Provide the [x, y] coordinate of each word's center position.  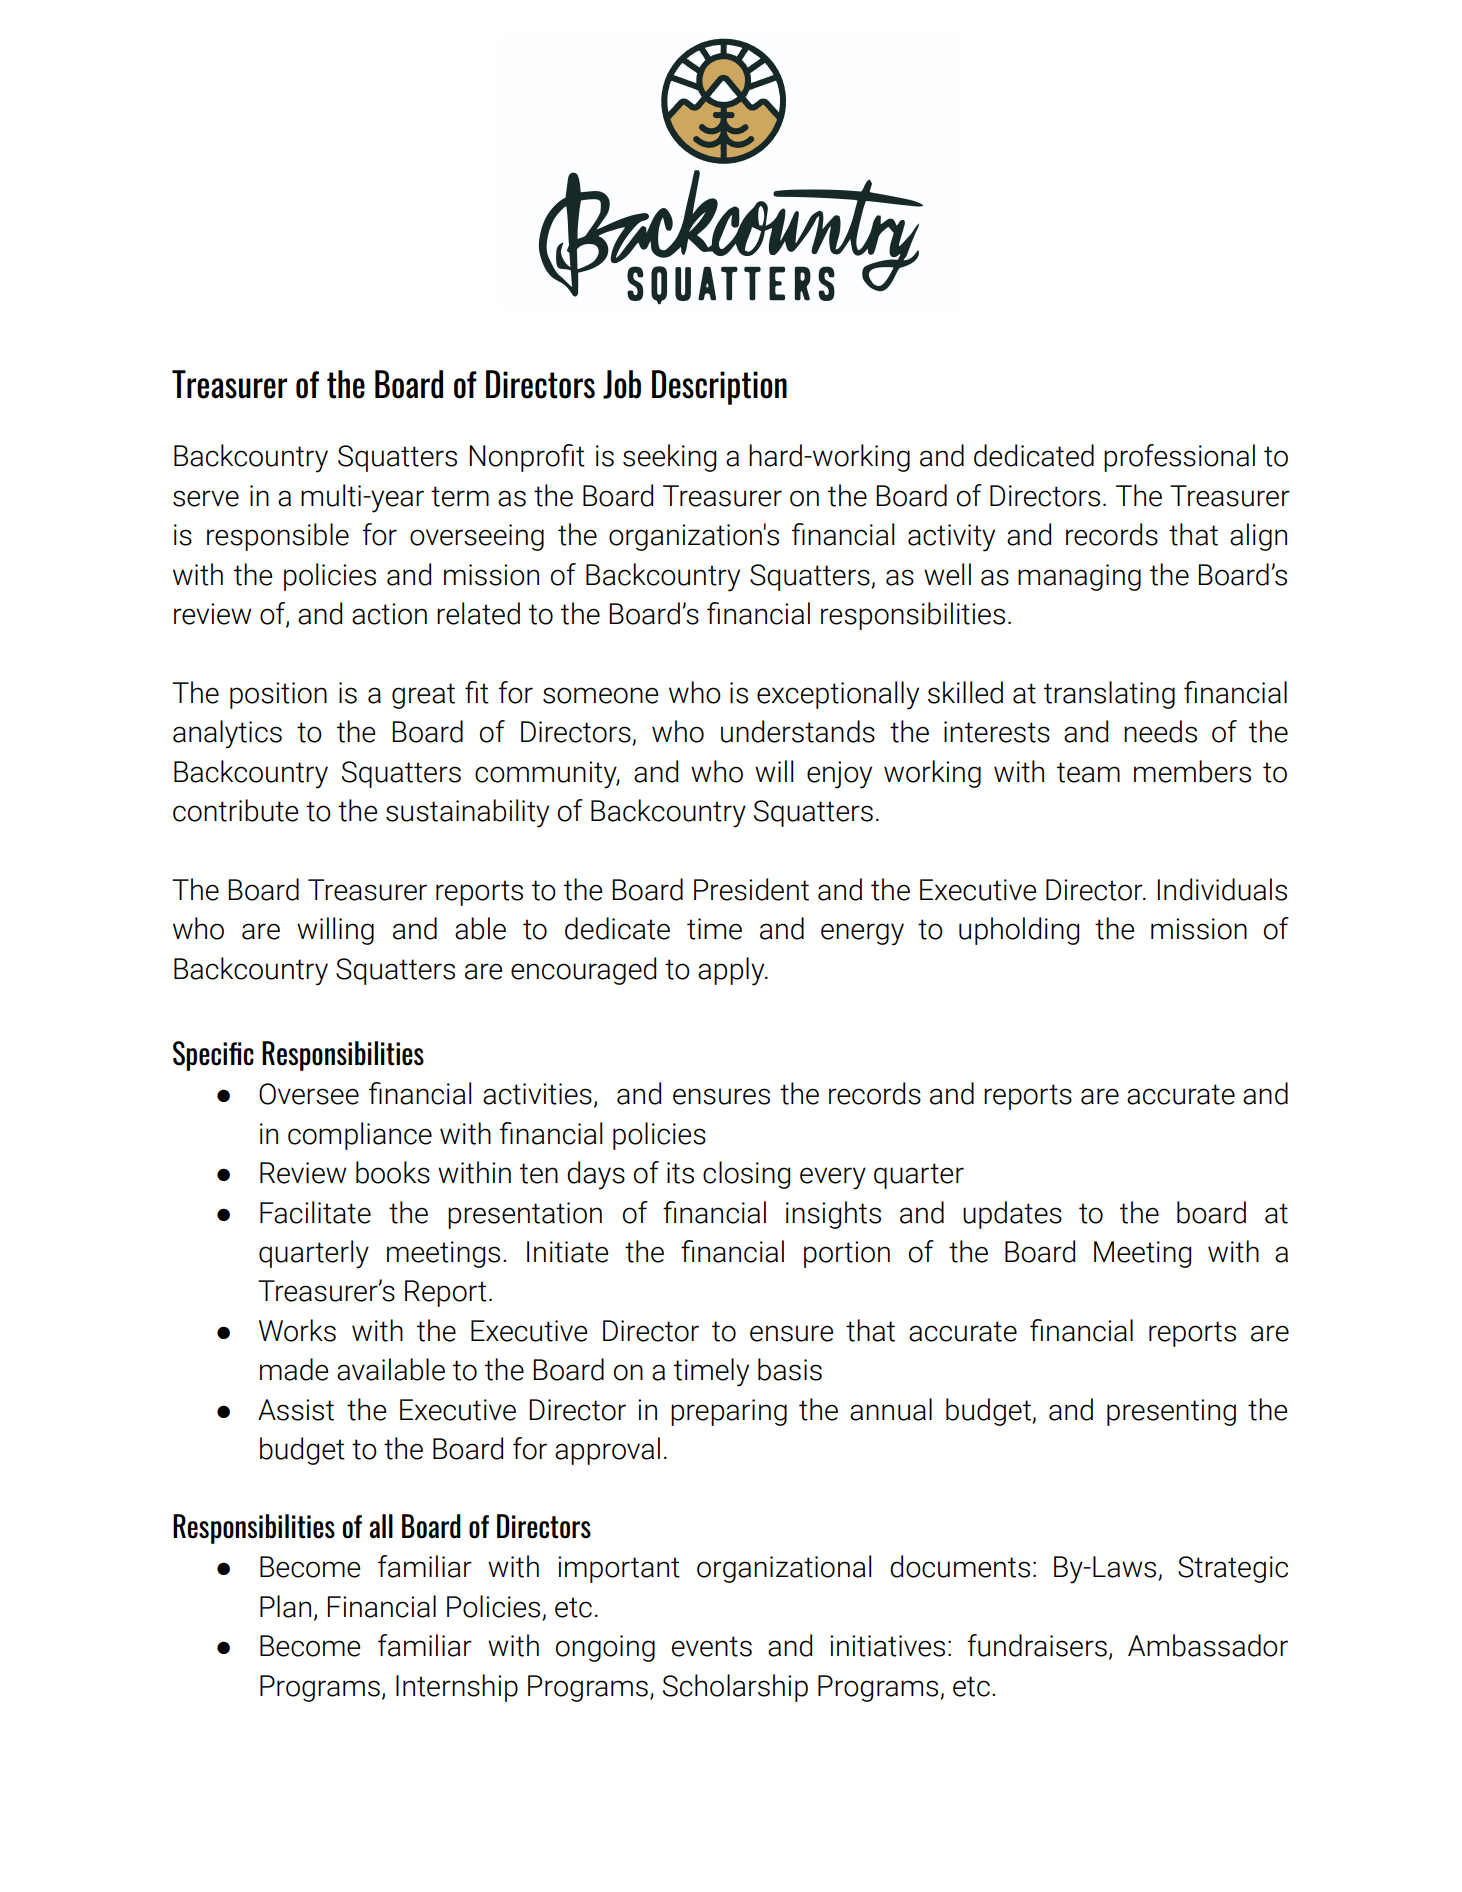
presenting [1171, 1412]
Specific [213, 1056]
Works [297, 1330]
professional [1179, 458]
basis [790, 1369]
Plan [285, 1606]
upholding [1019, 931]
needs [1160, 731]
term [460, 496]
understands [798, 731]
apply [732, 971]
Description [719, 387]
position [278, 695]
